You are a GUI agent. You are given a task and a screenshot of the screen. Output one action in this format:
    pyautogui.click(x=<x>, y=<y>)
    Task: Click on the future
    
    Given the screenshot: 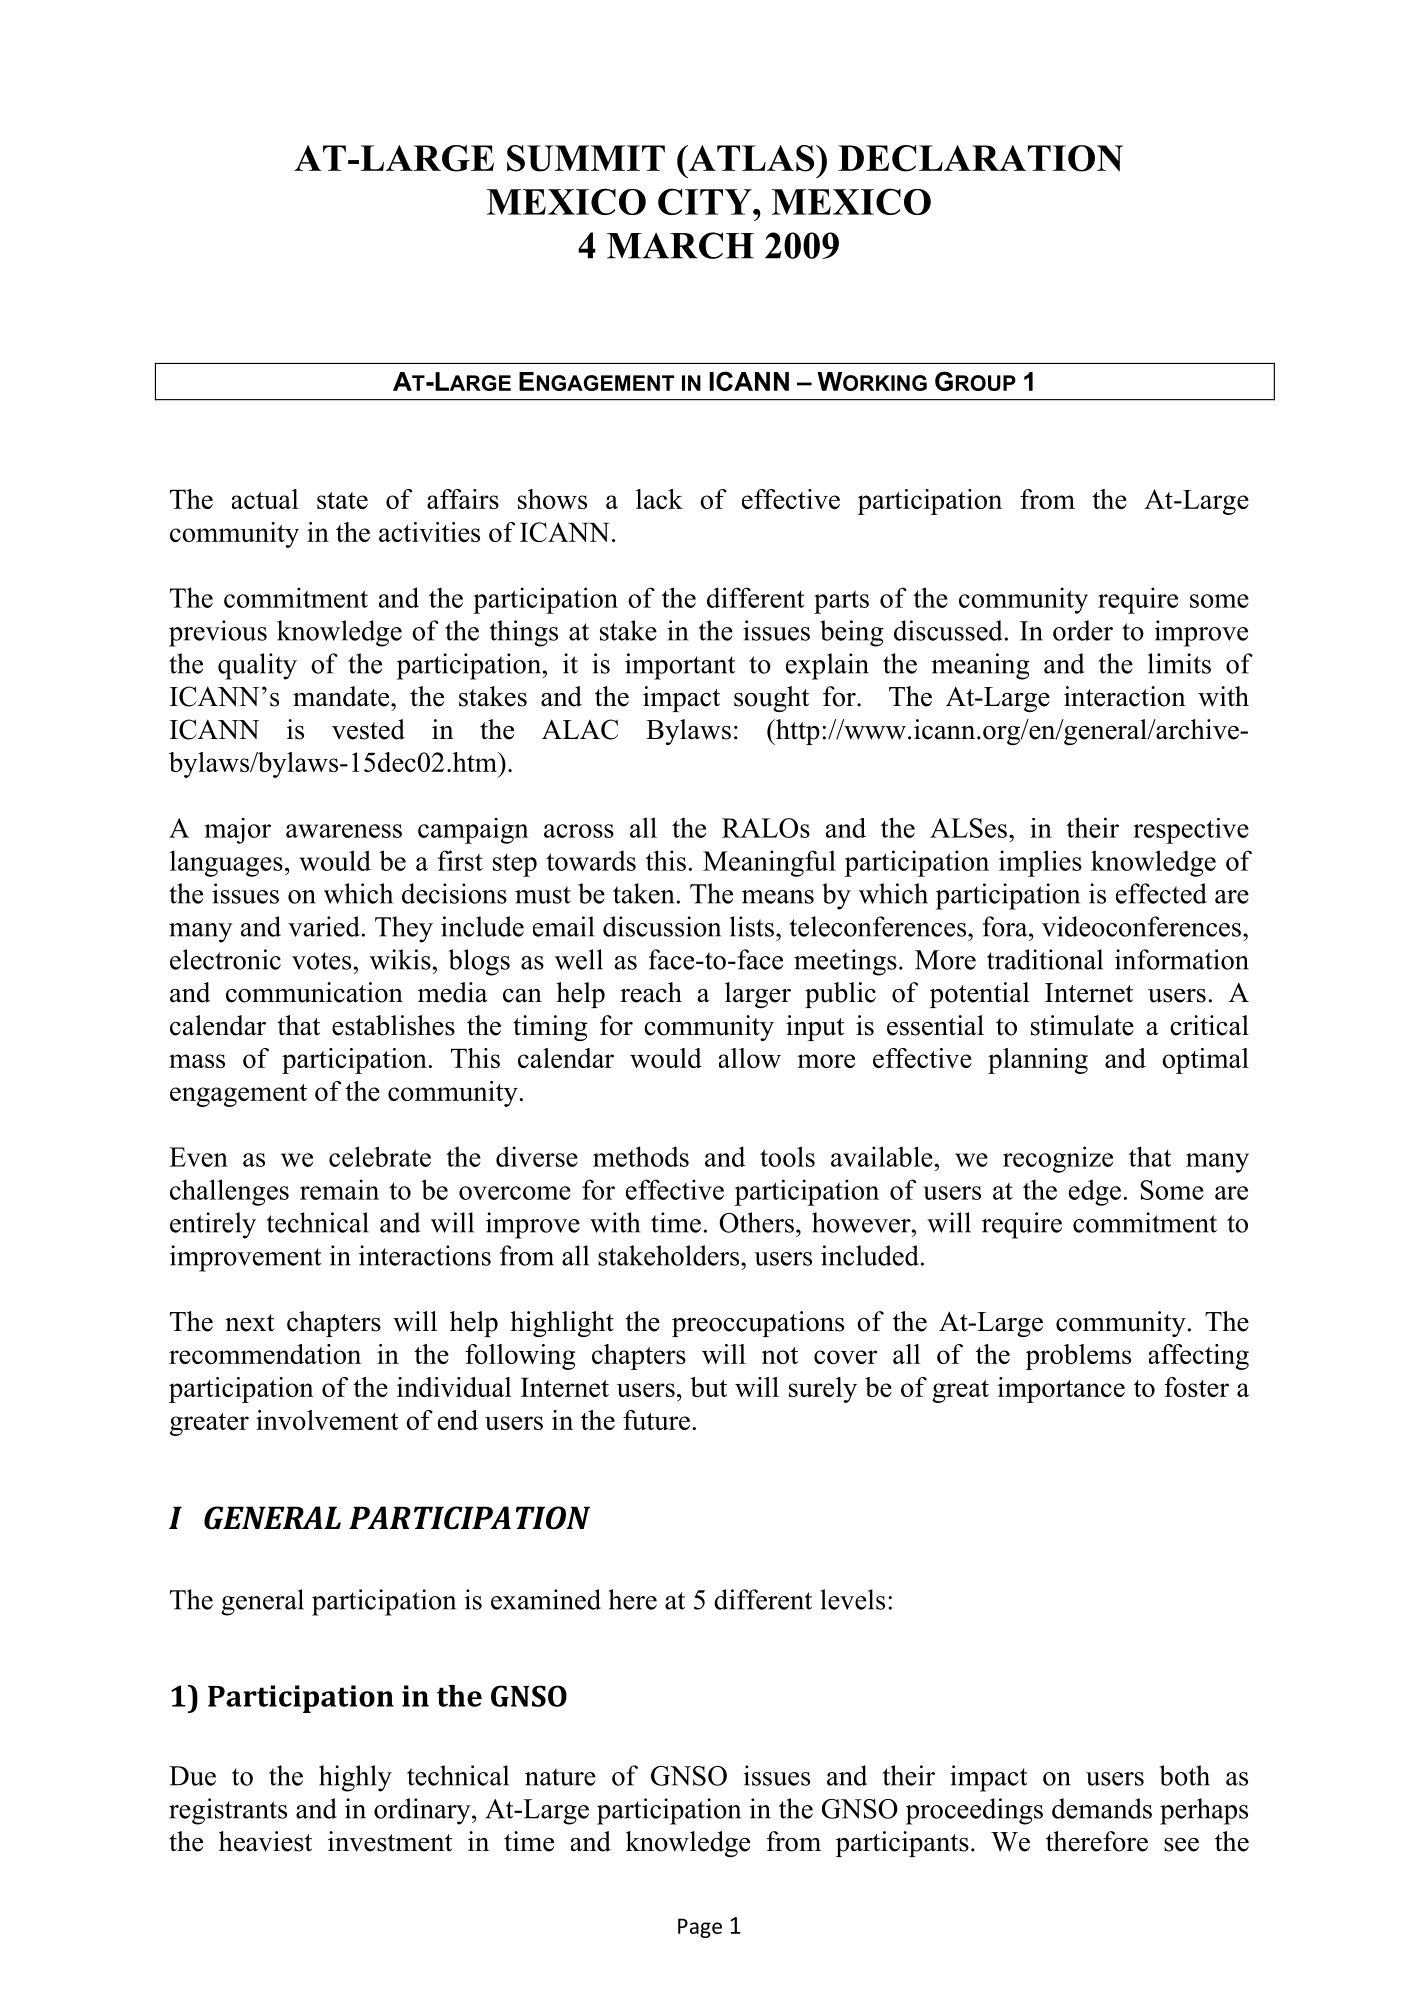 What is the action you would take?
    pyautogui.click(x=656, y=1420)
